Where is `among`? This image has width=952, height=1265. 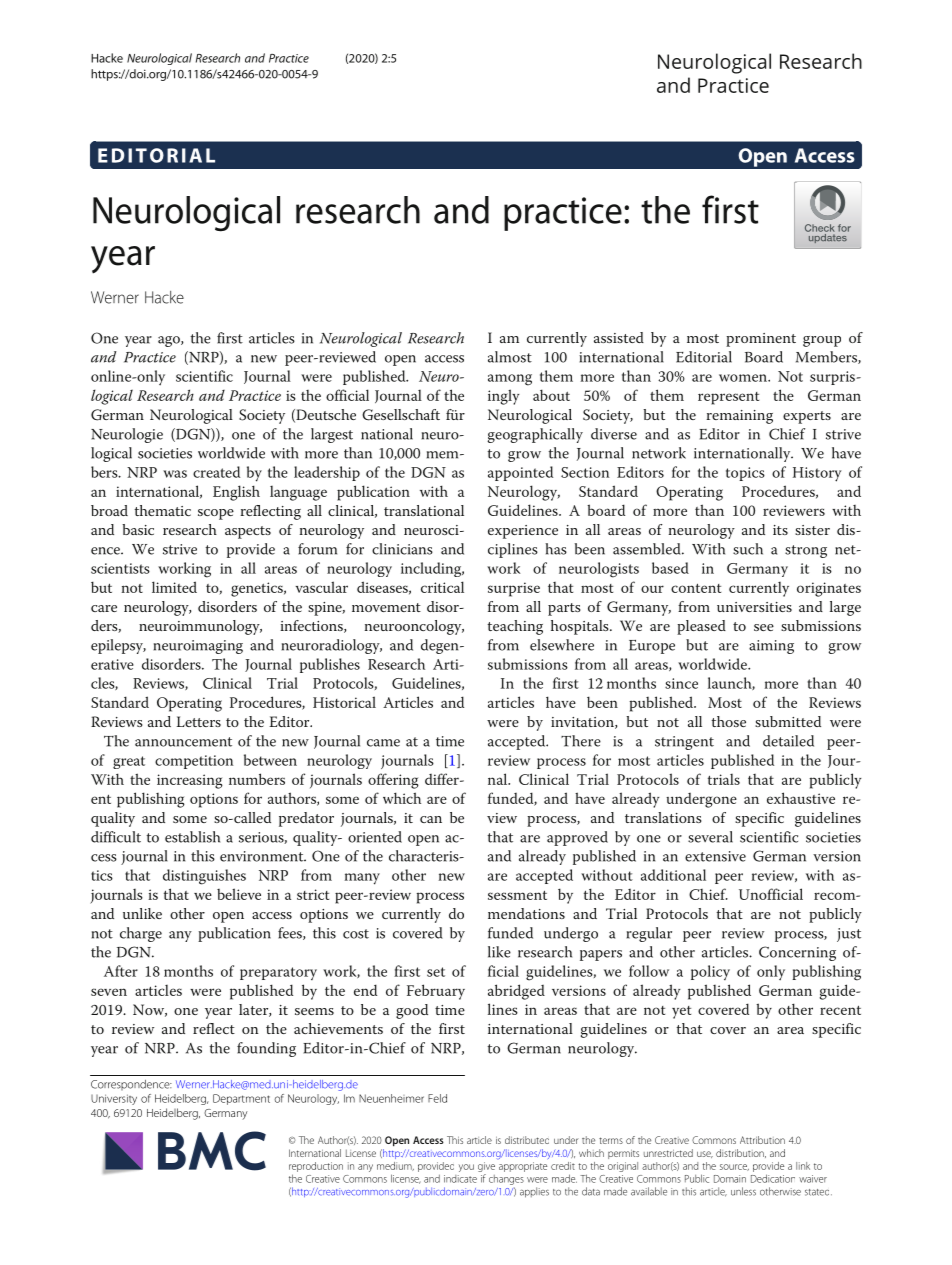
among is located at coordinates (510, 380).
